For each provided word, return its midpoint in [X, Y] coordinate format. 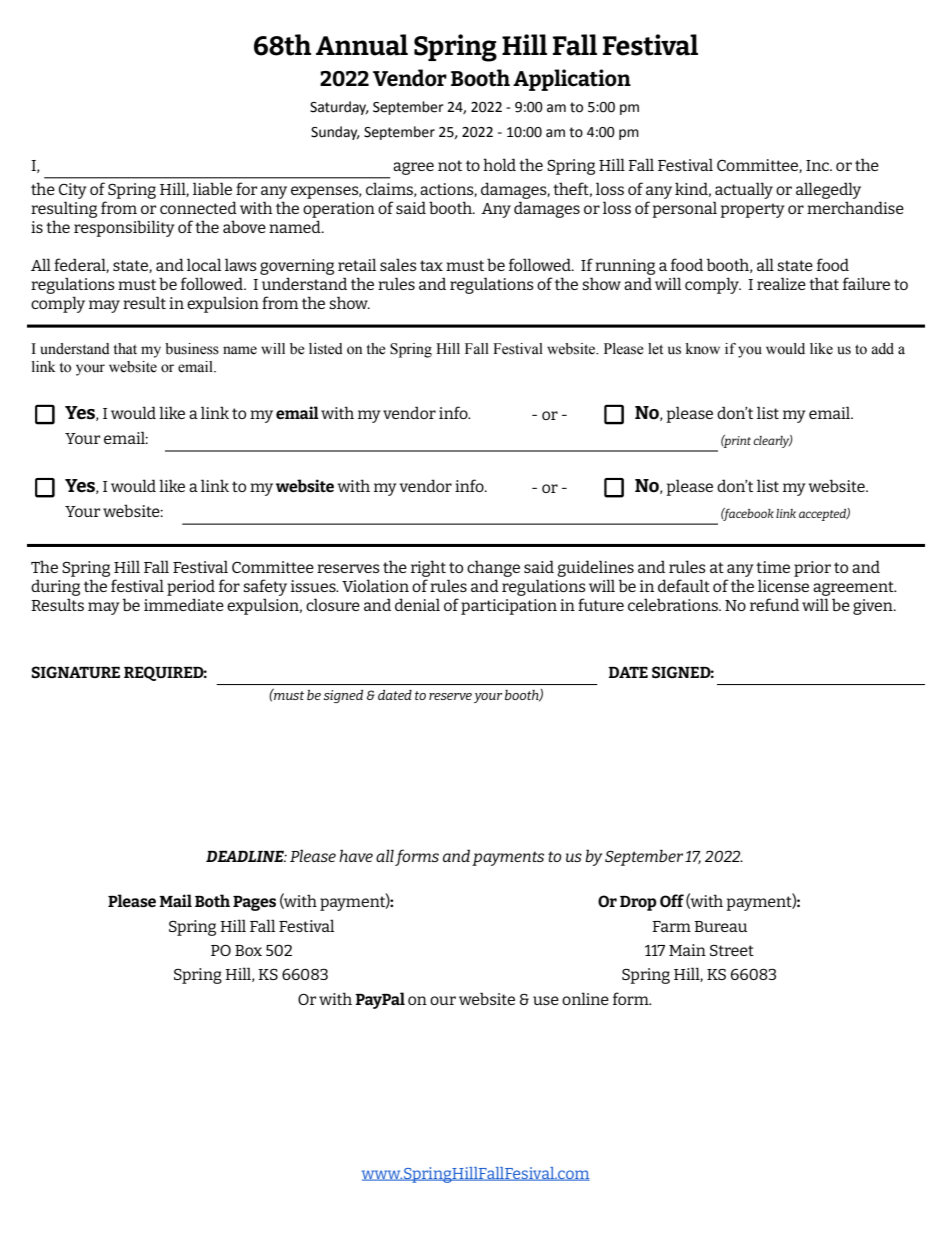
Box [248, 950]
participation [509, 607]
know [703, 349]
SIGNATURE [75, 672]
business [192, 349]
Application [572, 80]
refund [774, 604]
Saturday [339, 108]
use [546, 1000]
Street [732, 950]
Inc [818, 165]
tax [431, 265]
